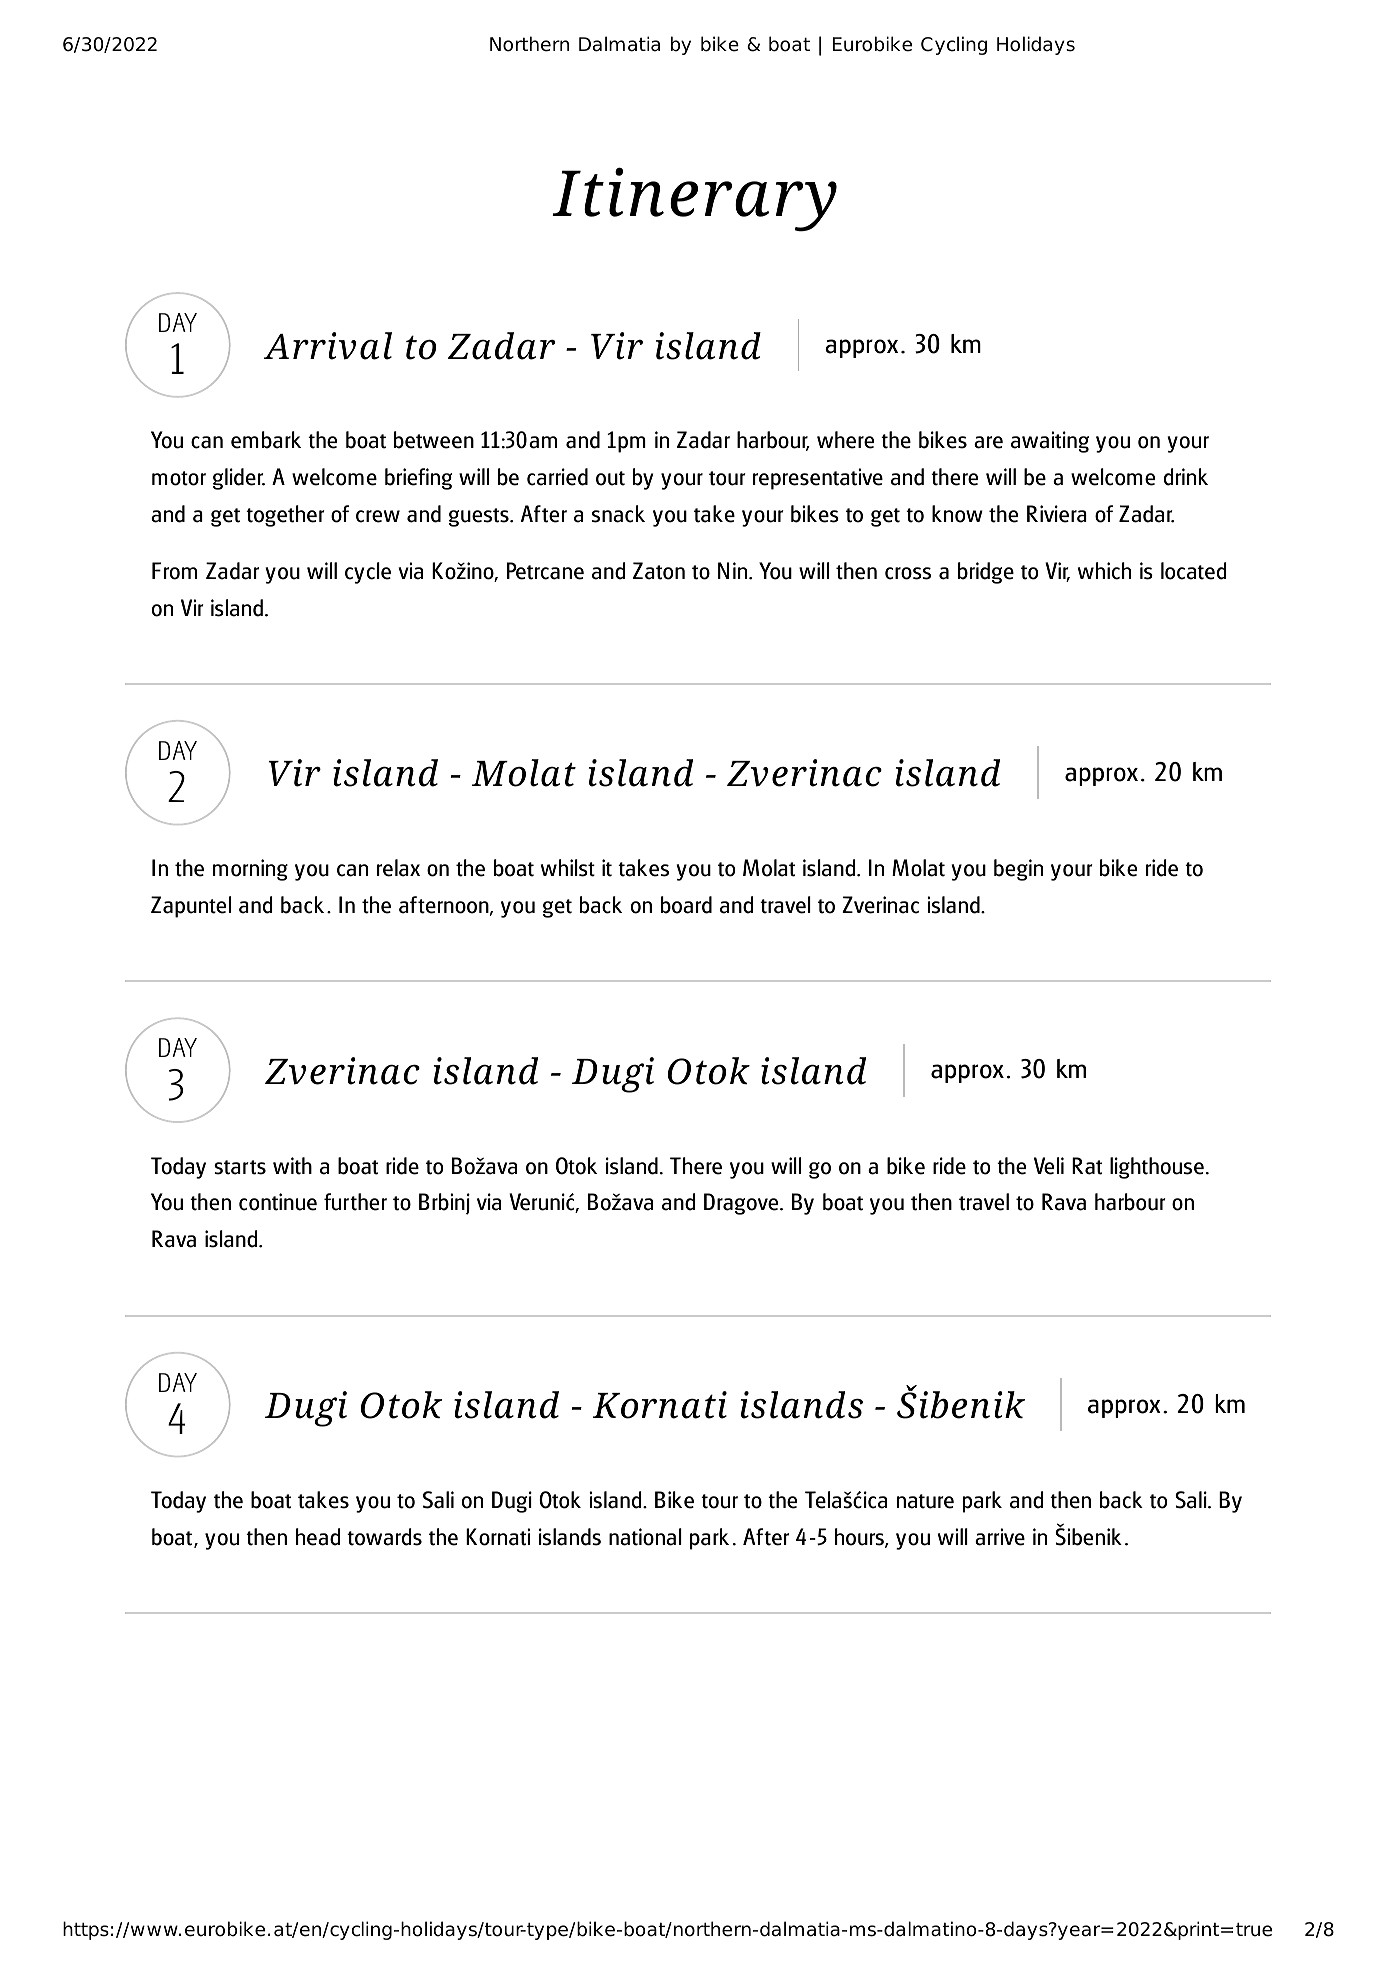 This screenshot has width=1396, height=1975. Describe the element at coordinates (686, 905) in the screenshot. I see `board` at that location.
